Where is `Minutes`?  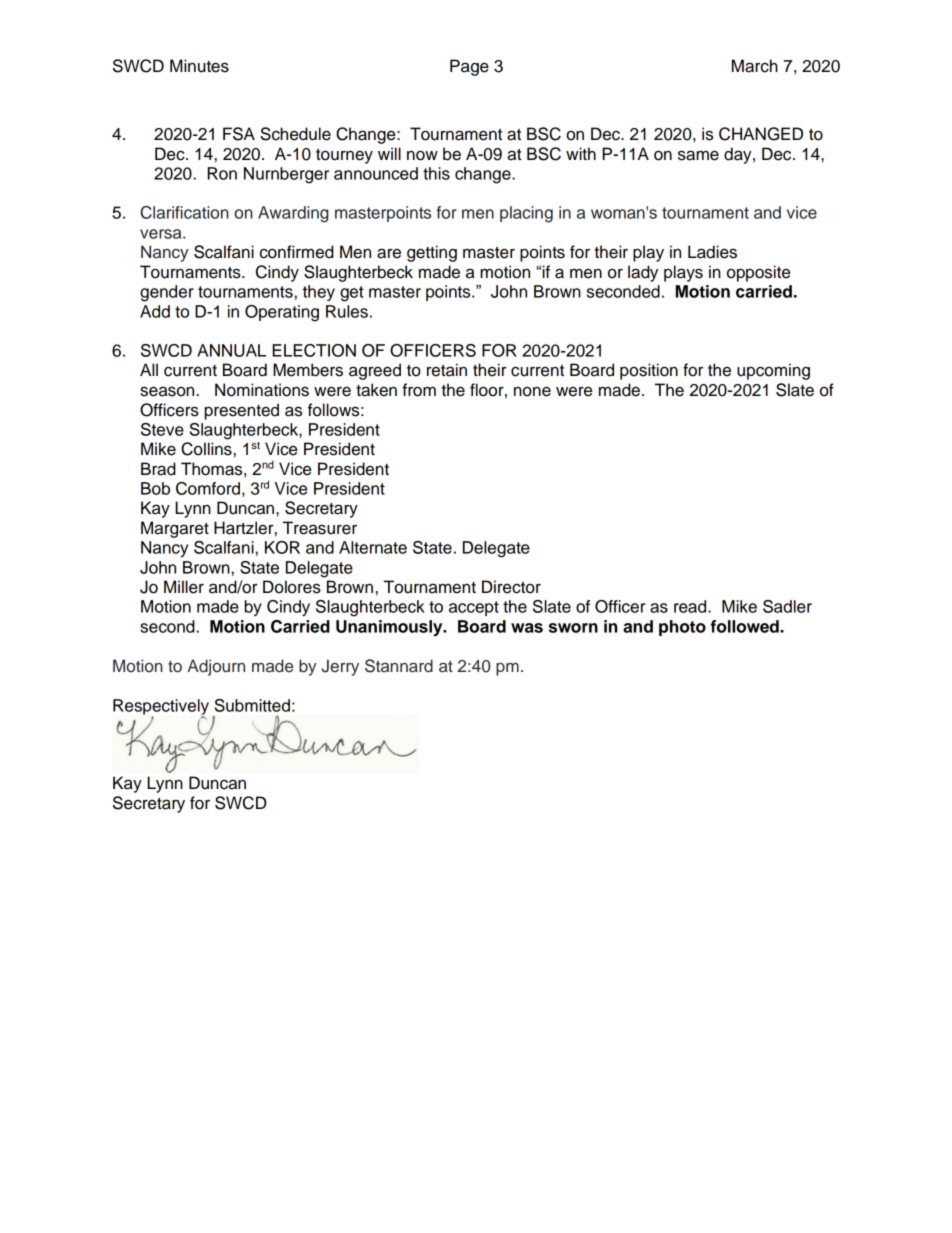 Minutes is located at coordinates (199, 66).
